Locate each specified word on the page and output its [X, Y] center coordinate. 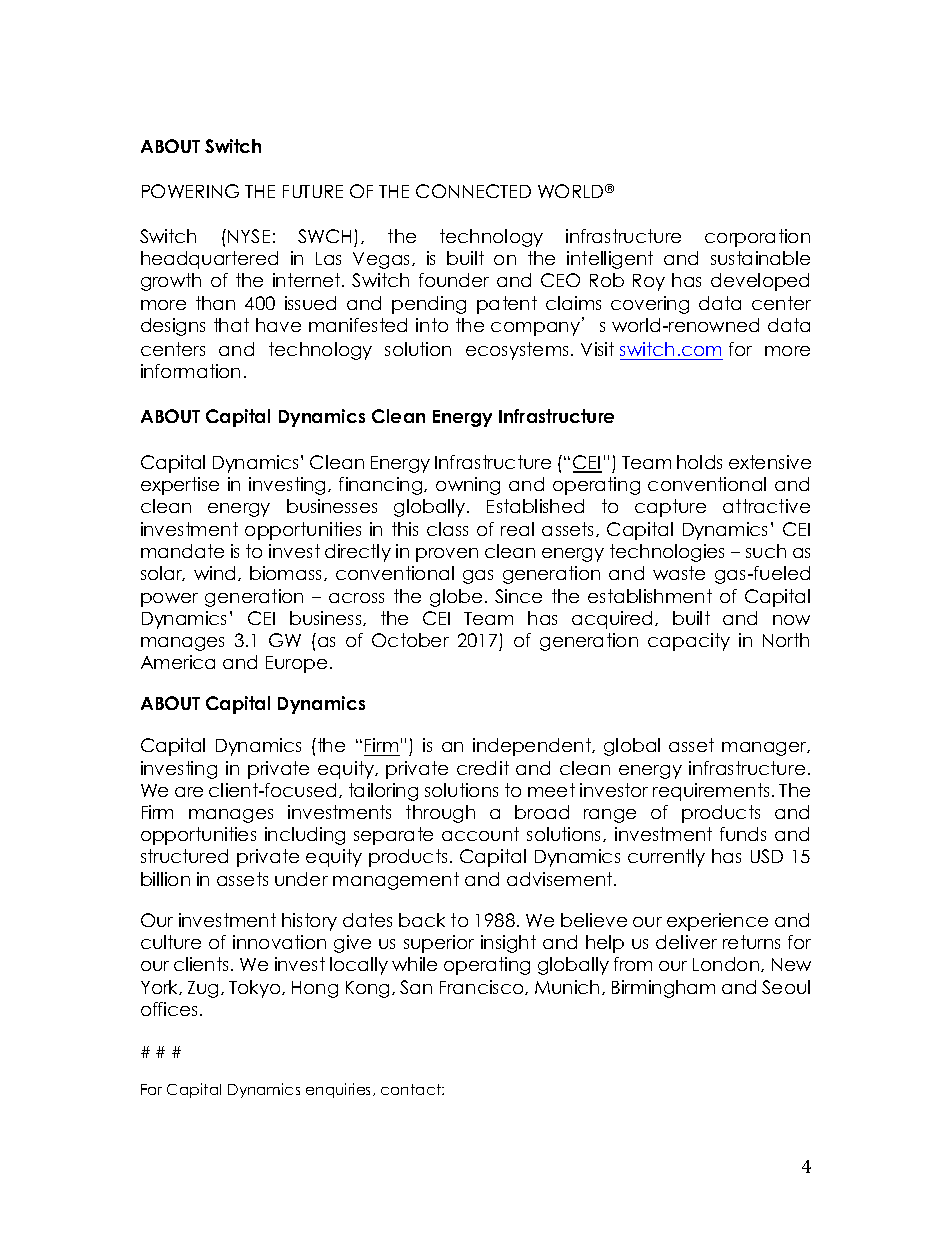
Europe [296, 664]
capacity [689, 642]
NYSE [249, 236]
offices [169, 1009]
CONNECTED [473, 191]
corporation [757, 238]
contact [412, 1089]
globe [456, 598]
